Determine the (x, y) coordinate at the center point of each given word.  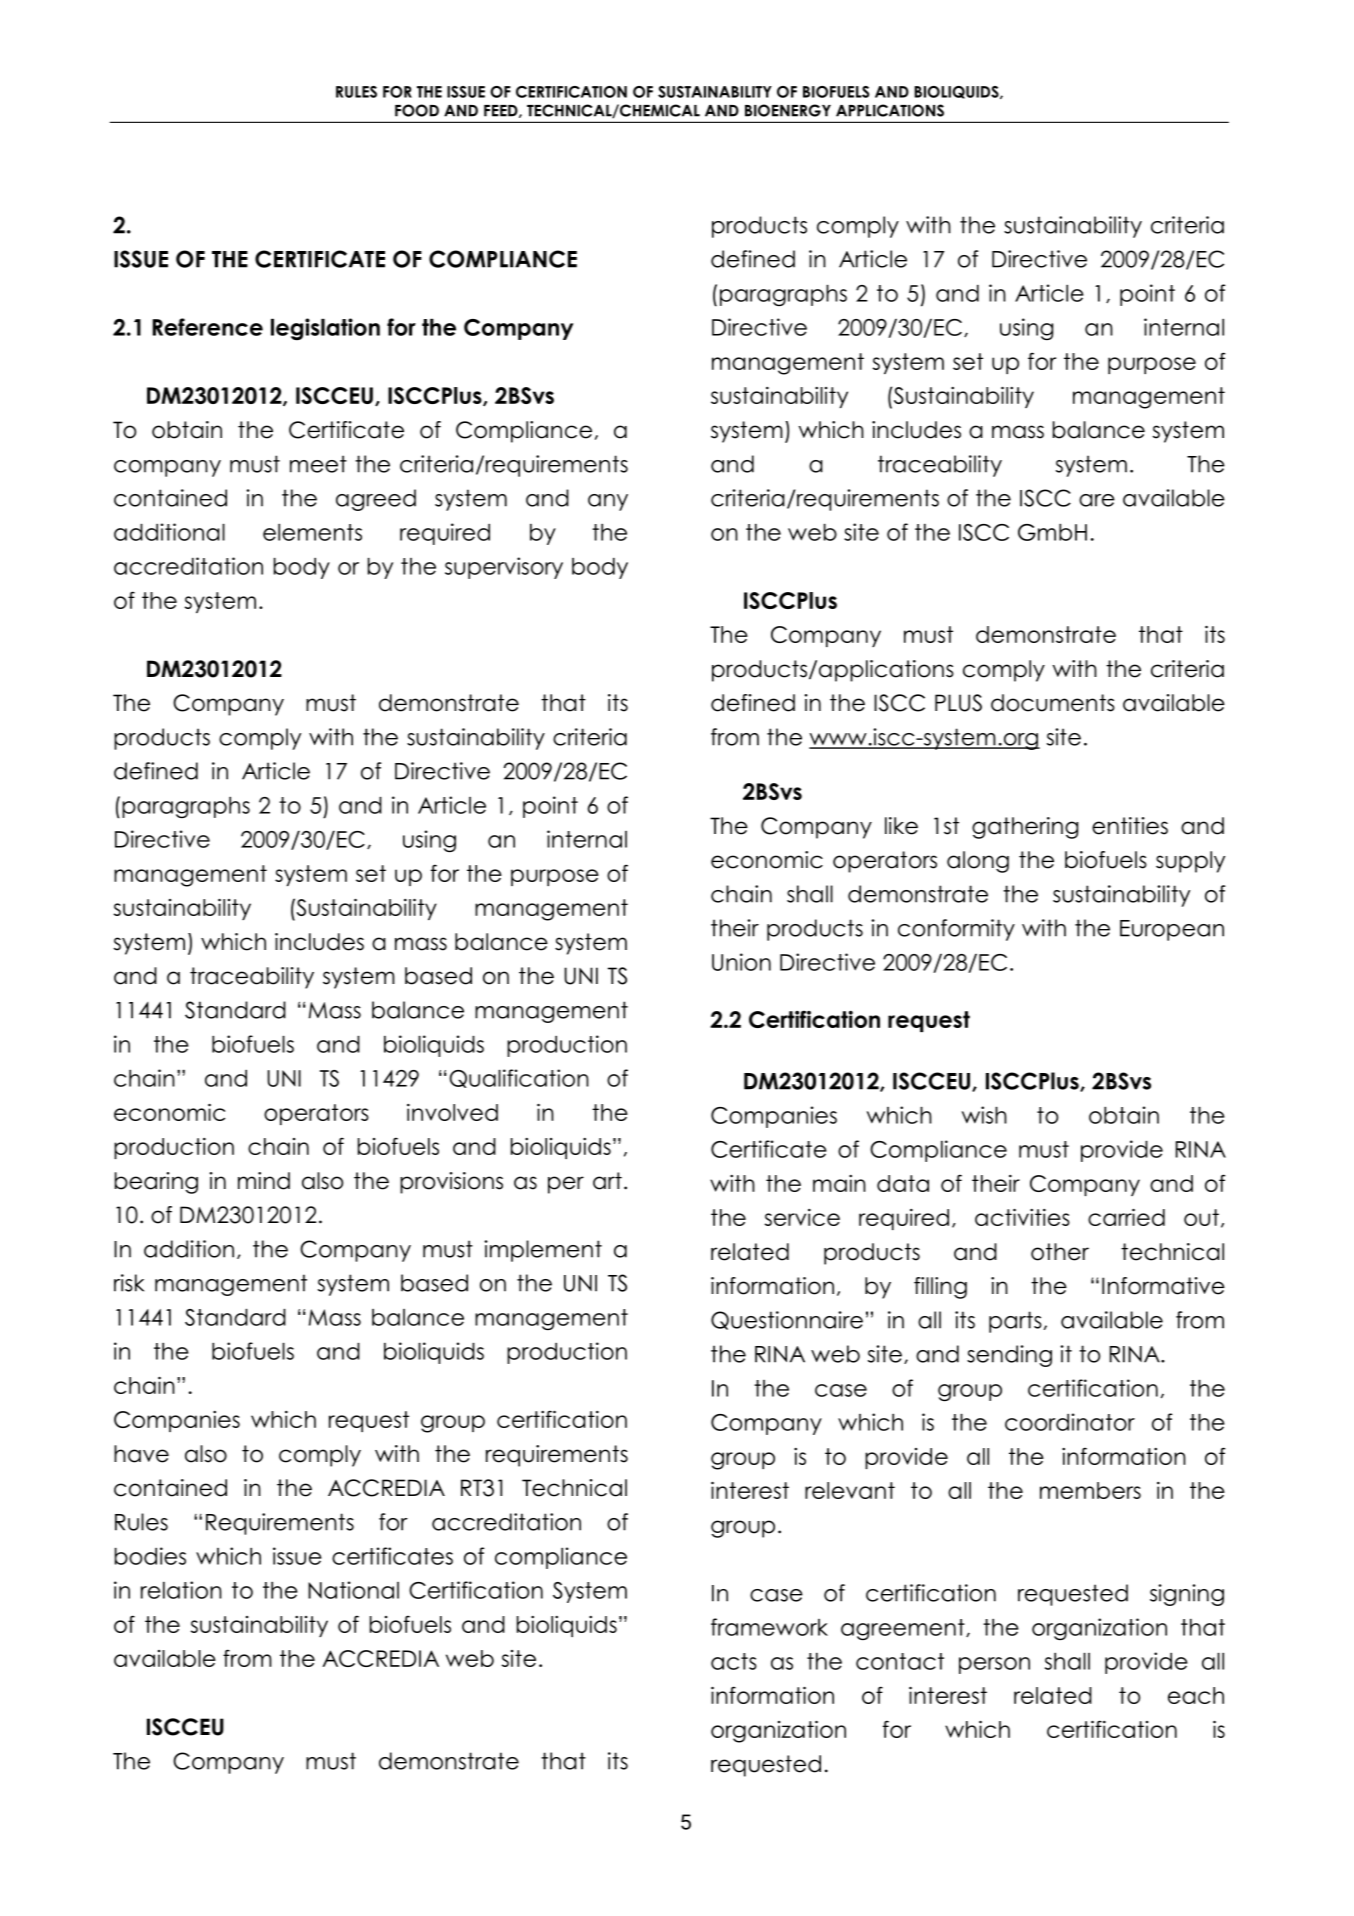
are (1097, 500)
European (1172, 930)
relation (181, 1590)
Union (741, 962)
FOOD (417, 110)
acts (734, 1661)
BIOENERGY (788, 110)
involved (452, 1112)
